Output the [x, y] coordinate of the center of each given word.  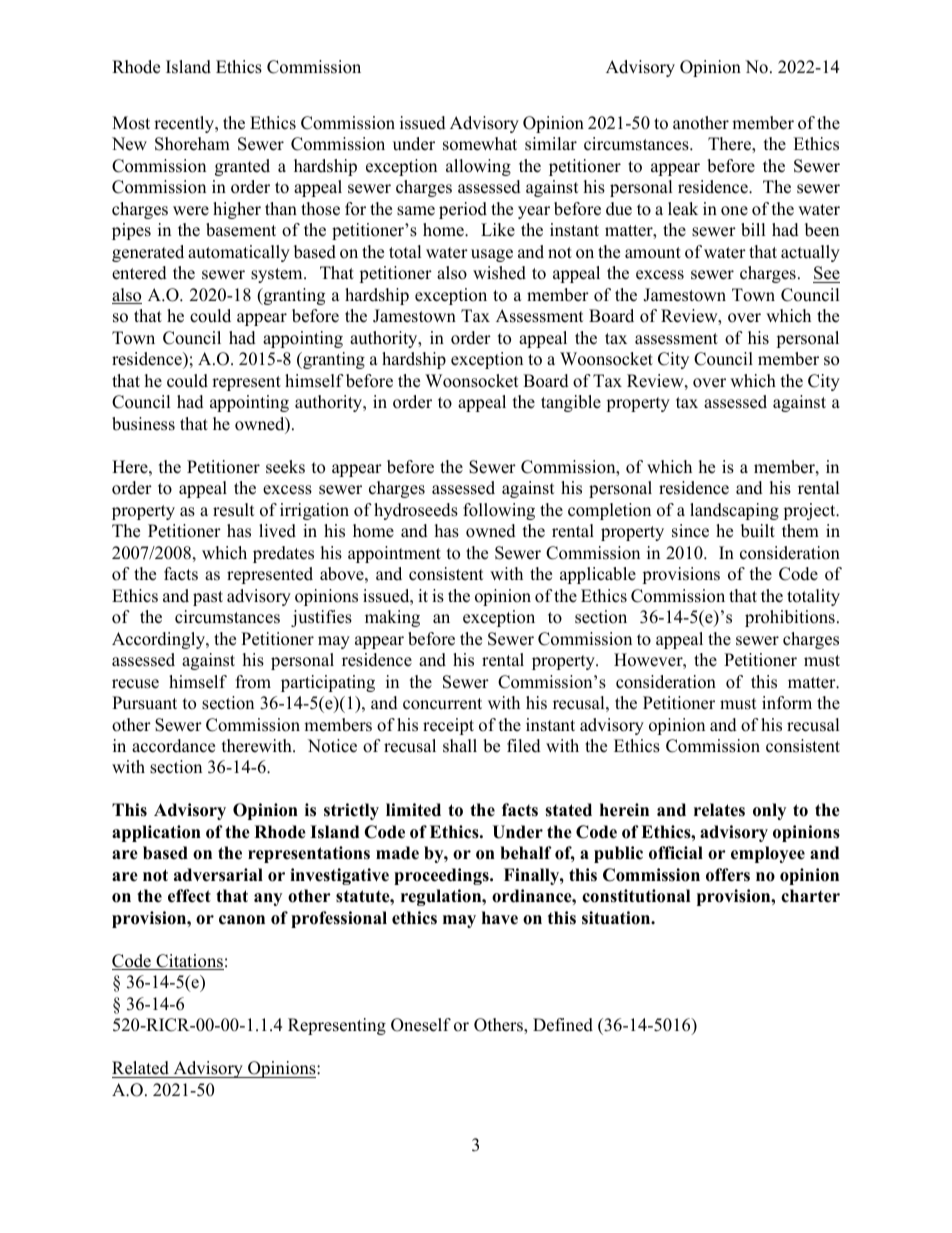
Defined [563, 1025]
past [208, 598]
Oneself [421, 1025]
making [392, 618]
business [143, 424]
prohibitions [790, 618]
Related [140, 1068]
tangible [571, 403]
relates [719, 810]
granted [242, 167]
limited [413, 810]
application [156, 833]
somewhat [480, 144]
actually [810, 253]
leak [683, 209]
